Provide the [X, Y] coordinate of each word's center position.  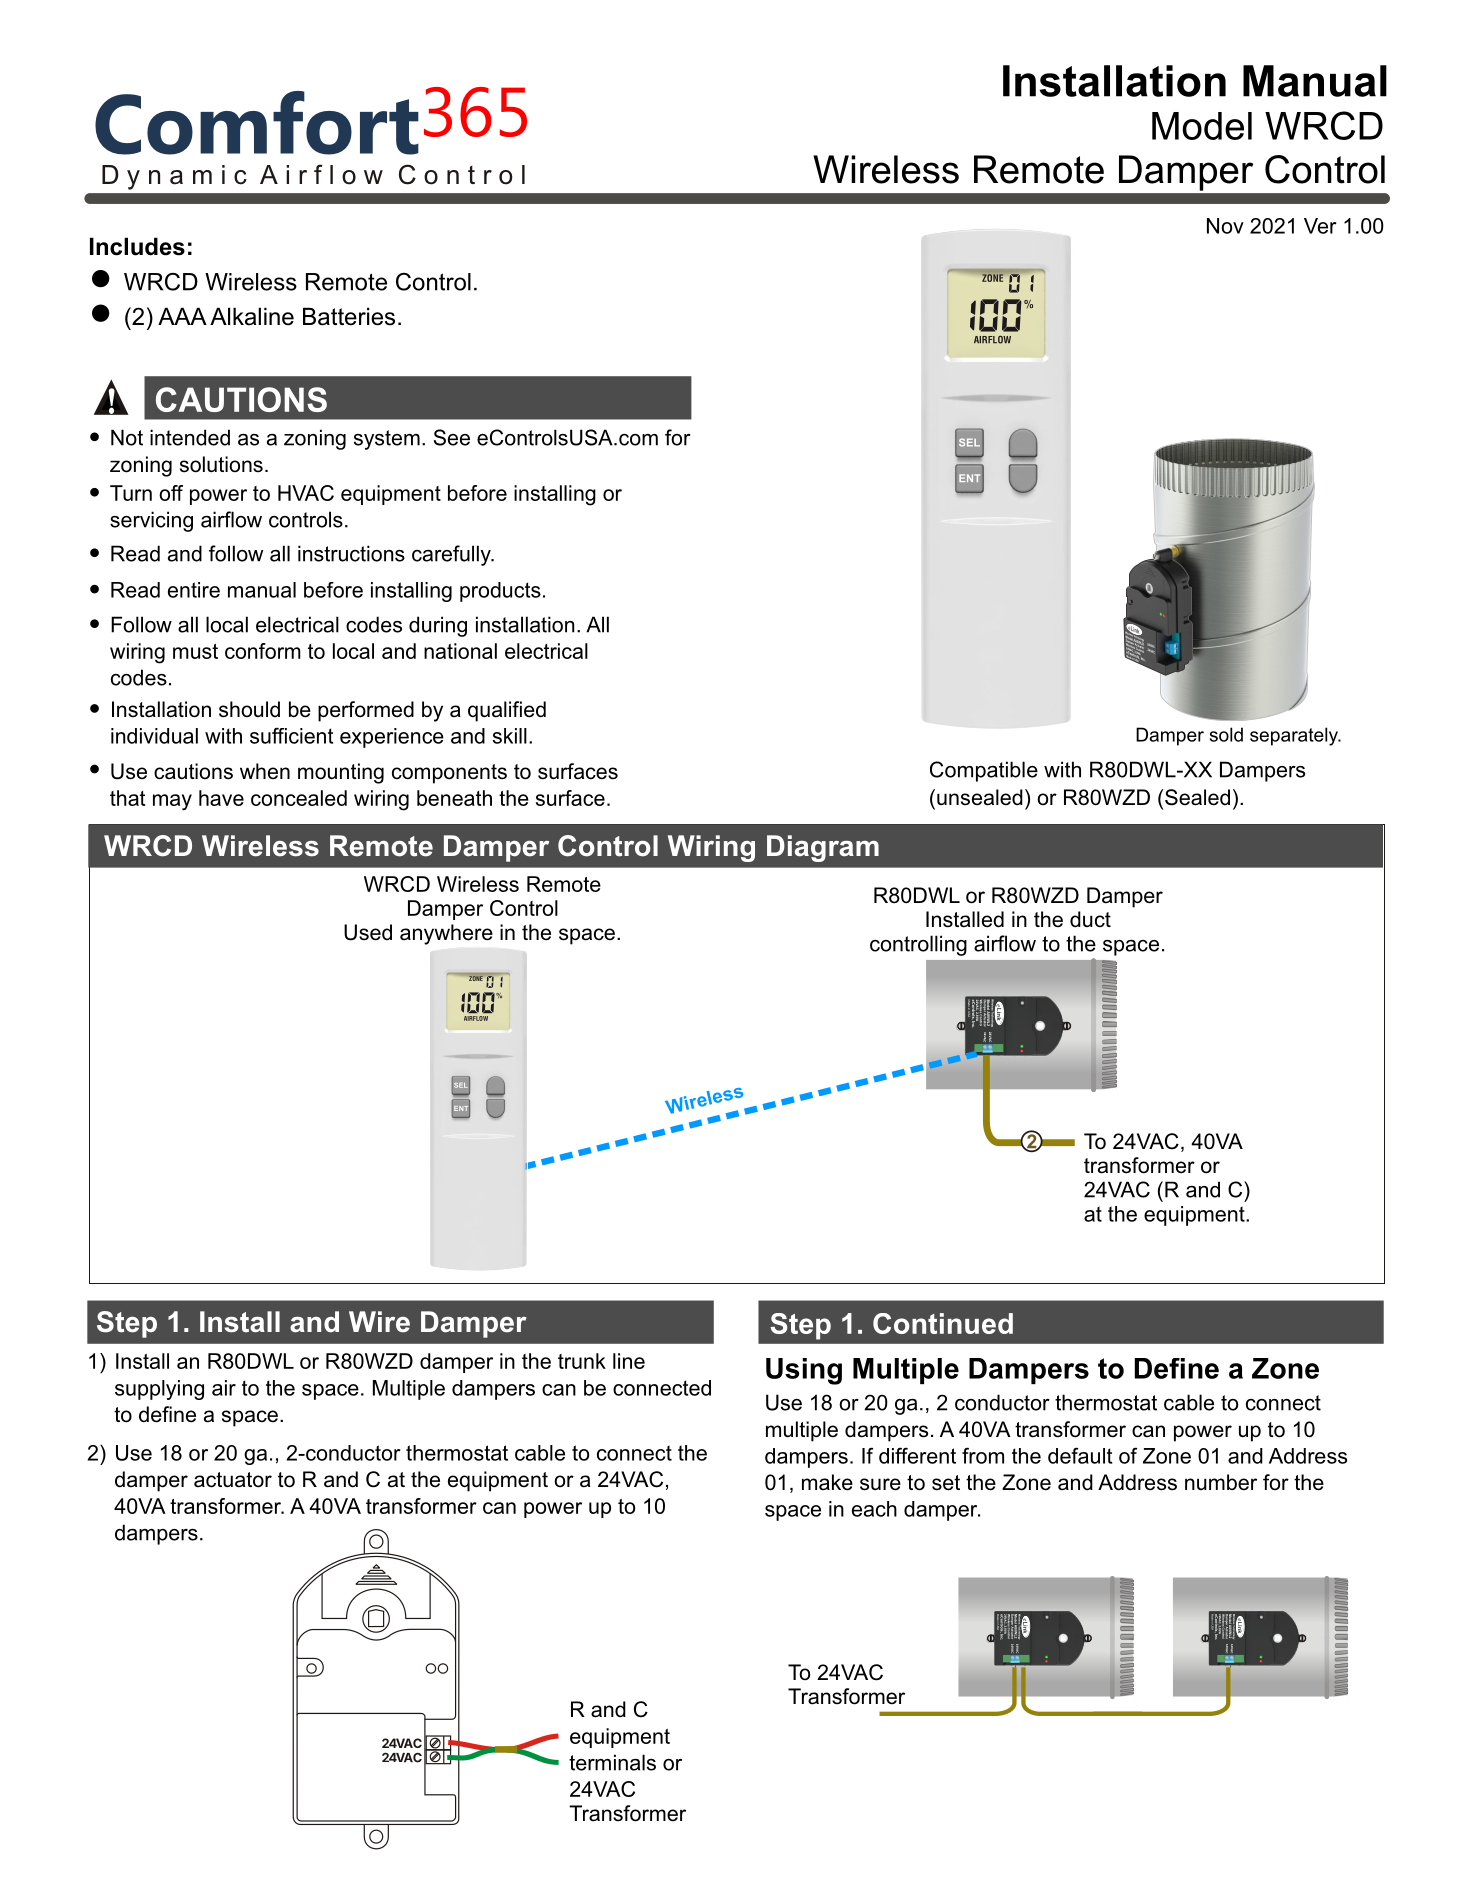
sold [1226, 734]
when [265, 771]
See [452, 437]
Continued [943, 1323]
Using [804, 1371]
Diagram [823, 848]
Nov [1225, 226]
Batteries [349, 316]
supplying [159, 1390]
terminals [612, 1762]
